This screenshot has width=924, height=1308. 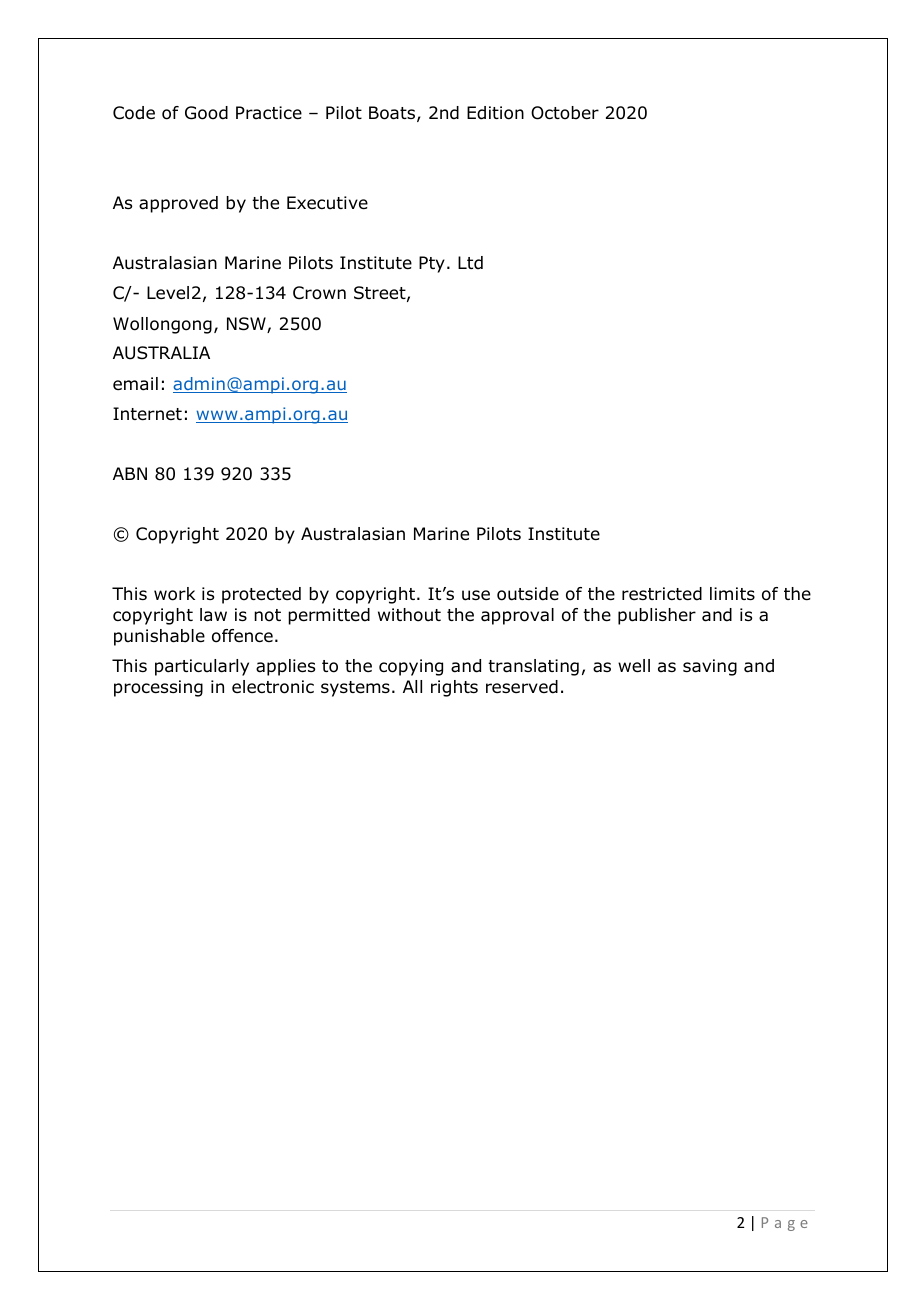 What do you see at coordinates (470, 263) in the screenshot?
I see `Ltd` at bounding box center [470, 263].
